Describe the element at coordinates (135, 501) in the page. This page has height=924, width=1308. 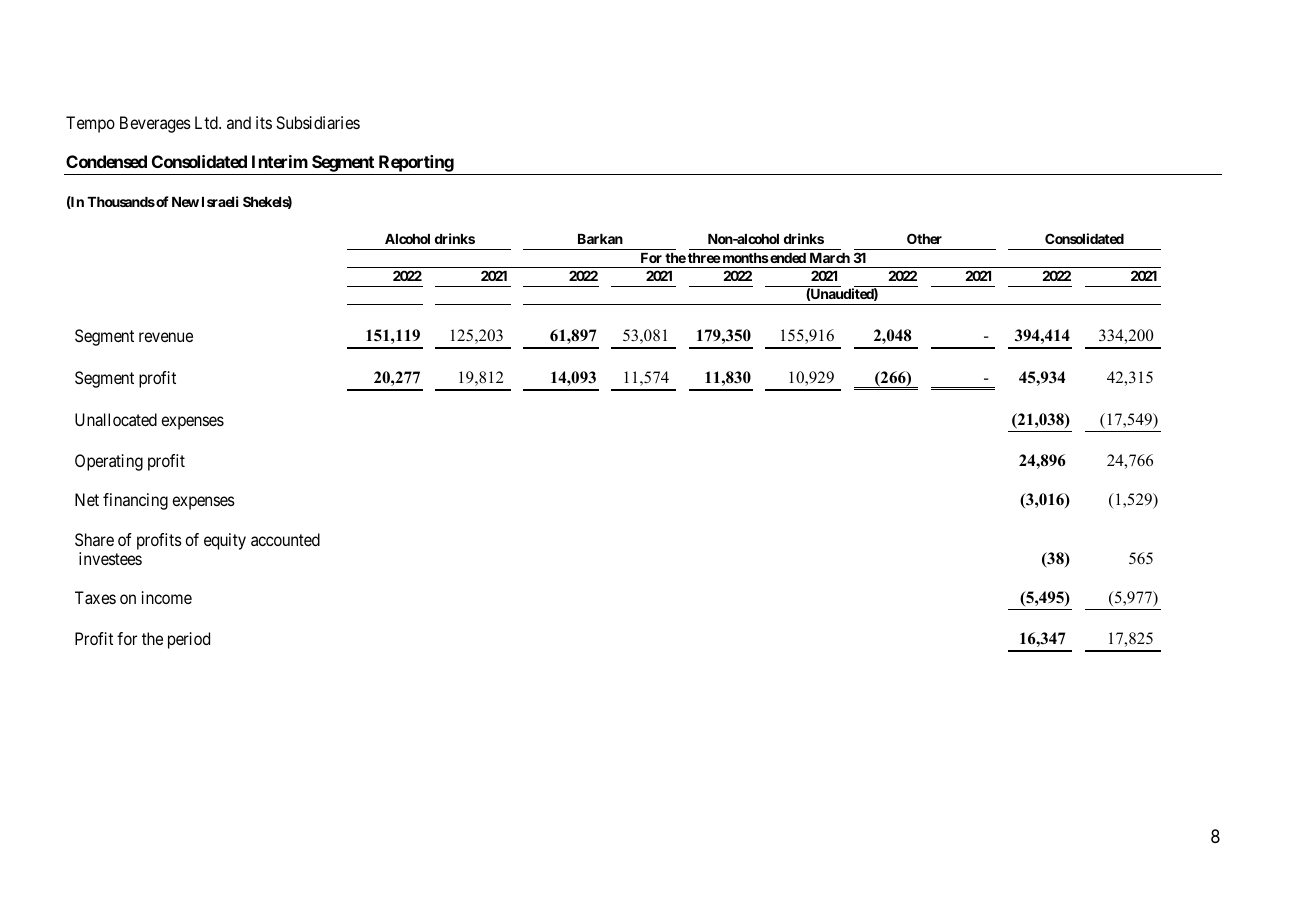
I see `financing` at that location.
